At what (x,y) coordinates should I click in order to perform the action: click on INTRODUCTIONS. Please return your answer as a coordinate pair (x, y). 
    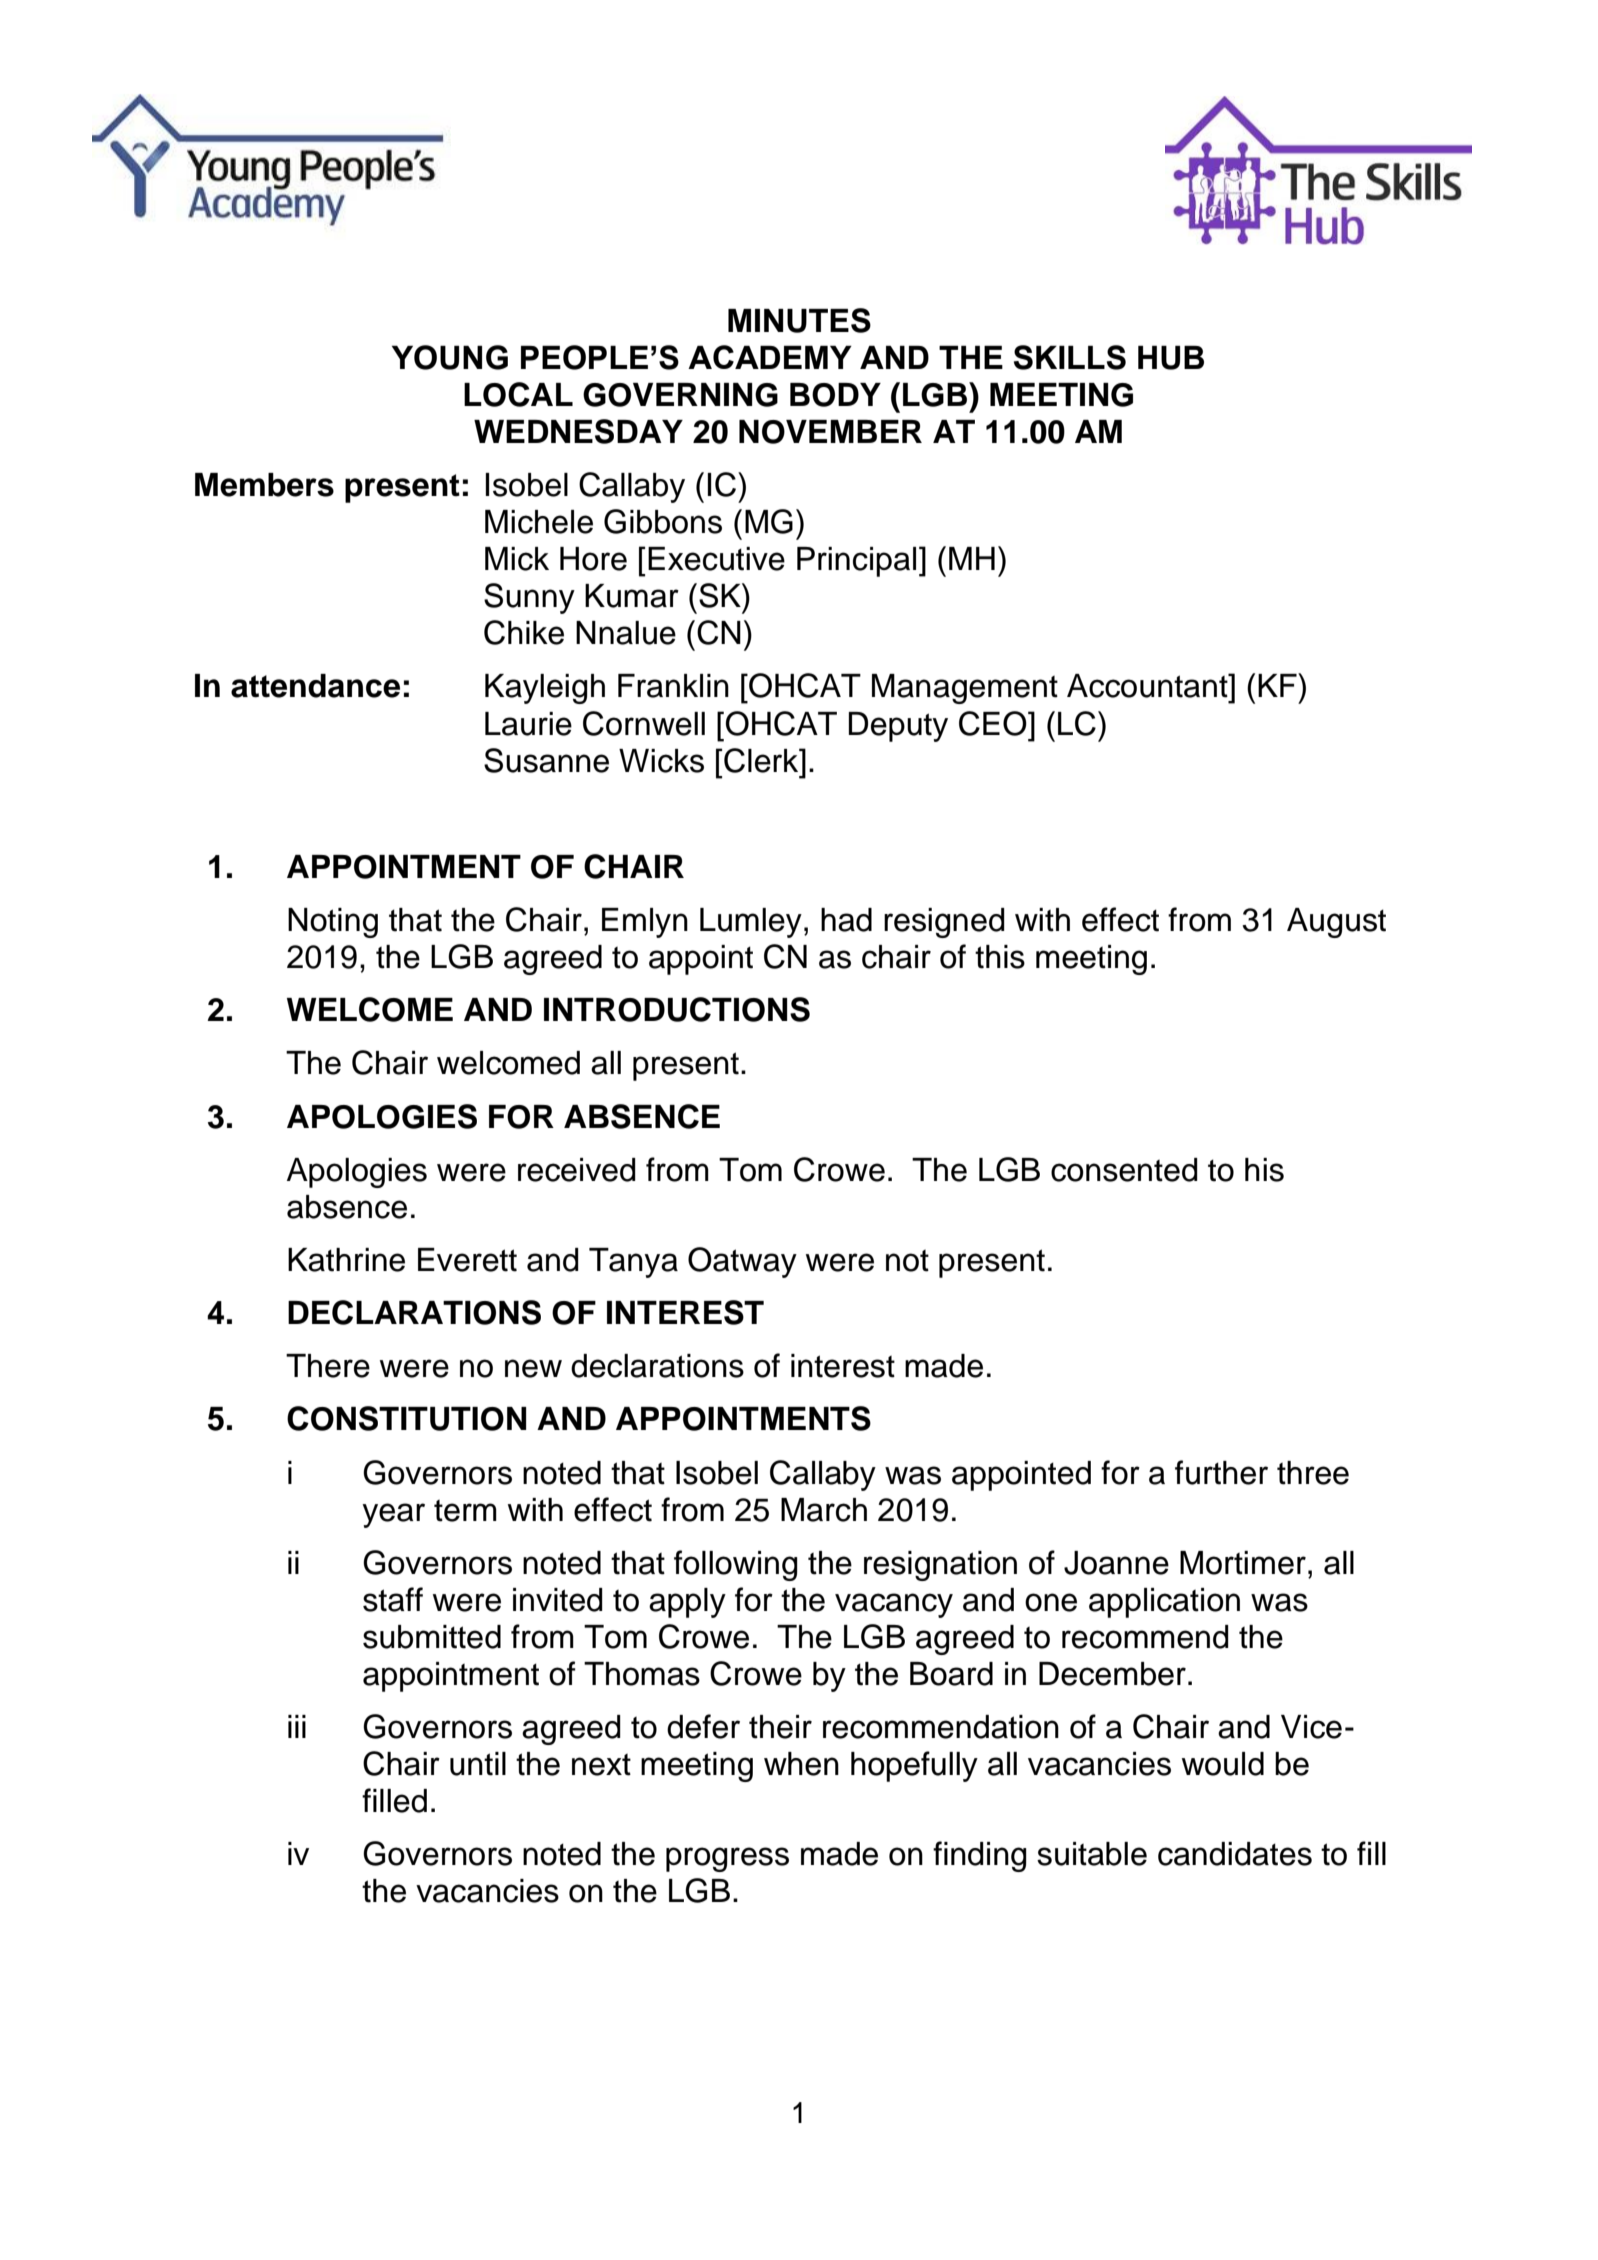
    Looking at the image, I should click on (677, 1009).
